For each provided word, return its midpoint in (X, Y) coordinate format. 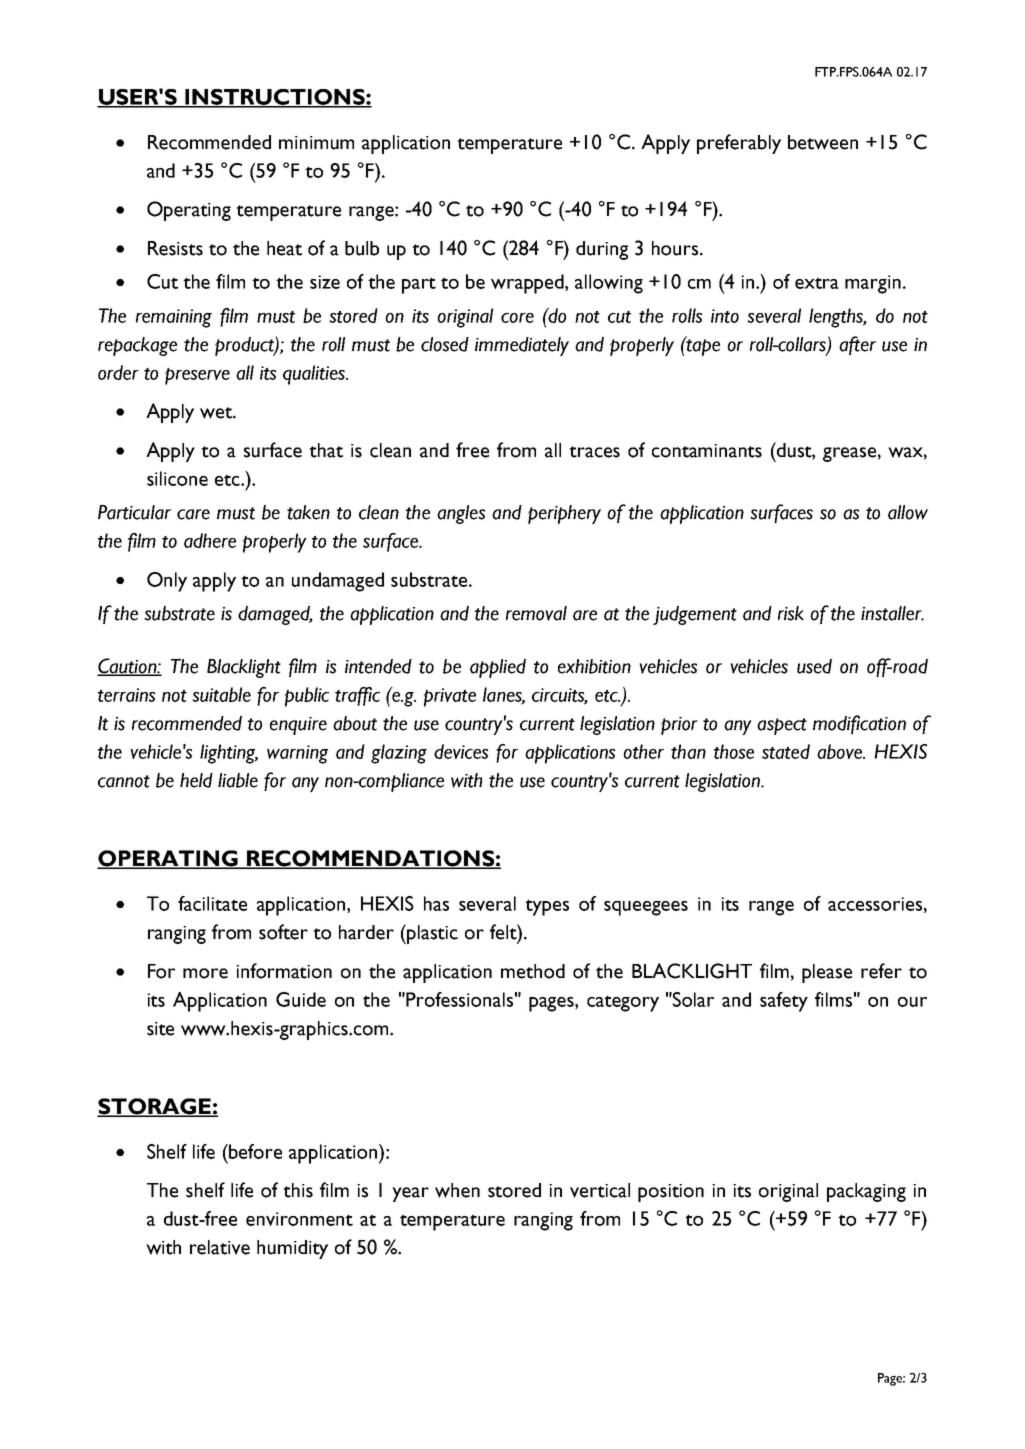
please (827, 973)
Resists (175, 248)
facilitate (212, 903)
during (602, 250)
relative (220, 1247)
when (457, 1190)
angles (461, 514)
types (547, 907)
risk (791, 613)
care (193, 514)
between (823, 142)
